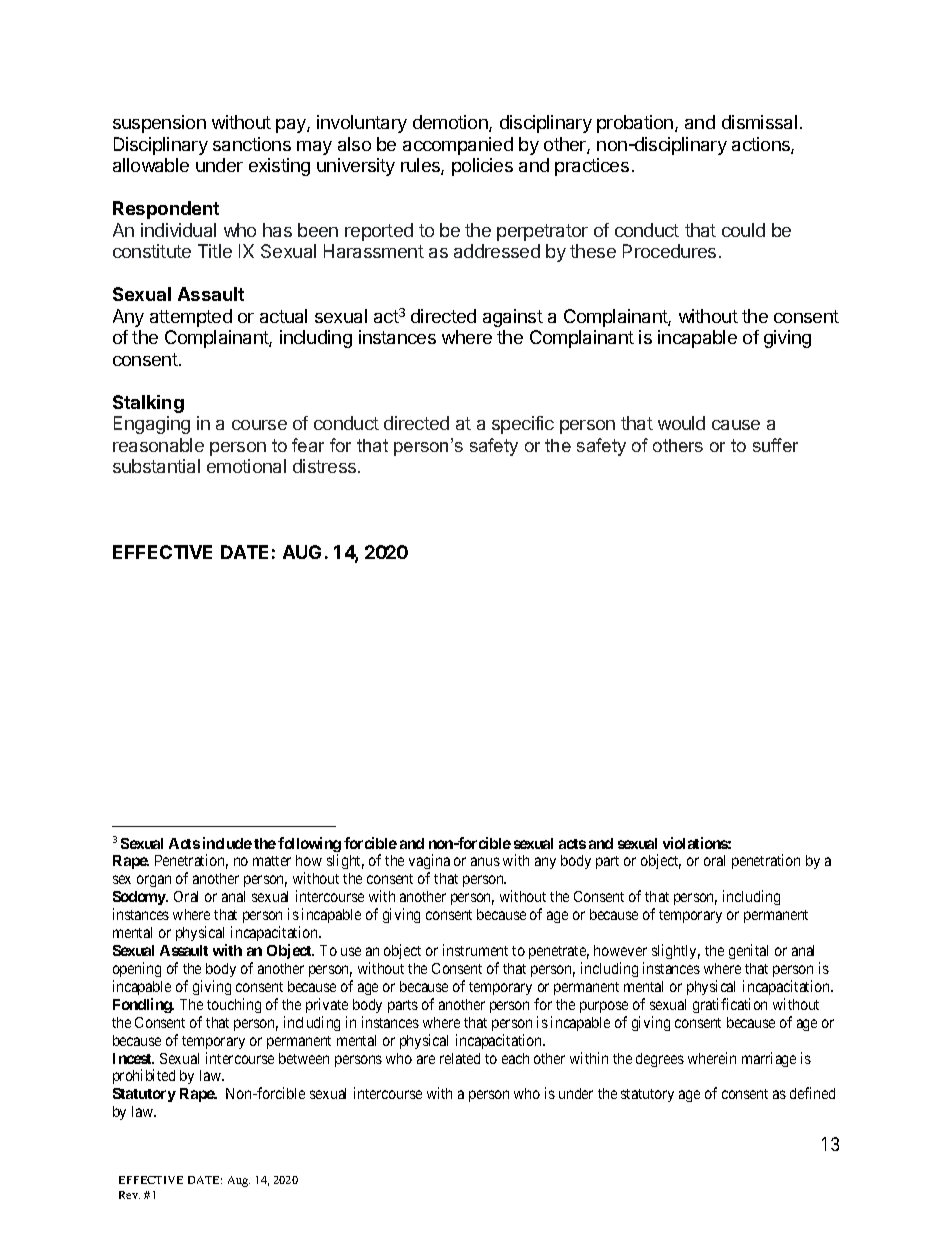  I want to click on Stalking, so click(148, 404).
